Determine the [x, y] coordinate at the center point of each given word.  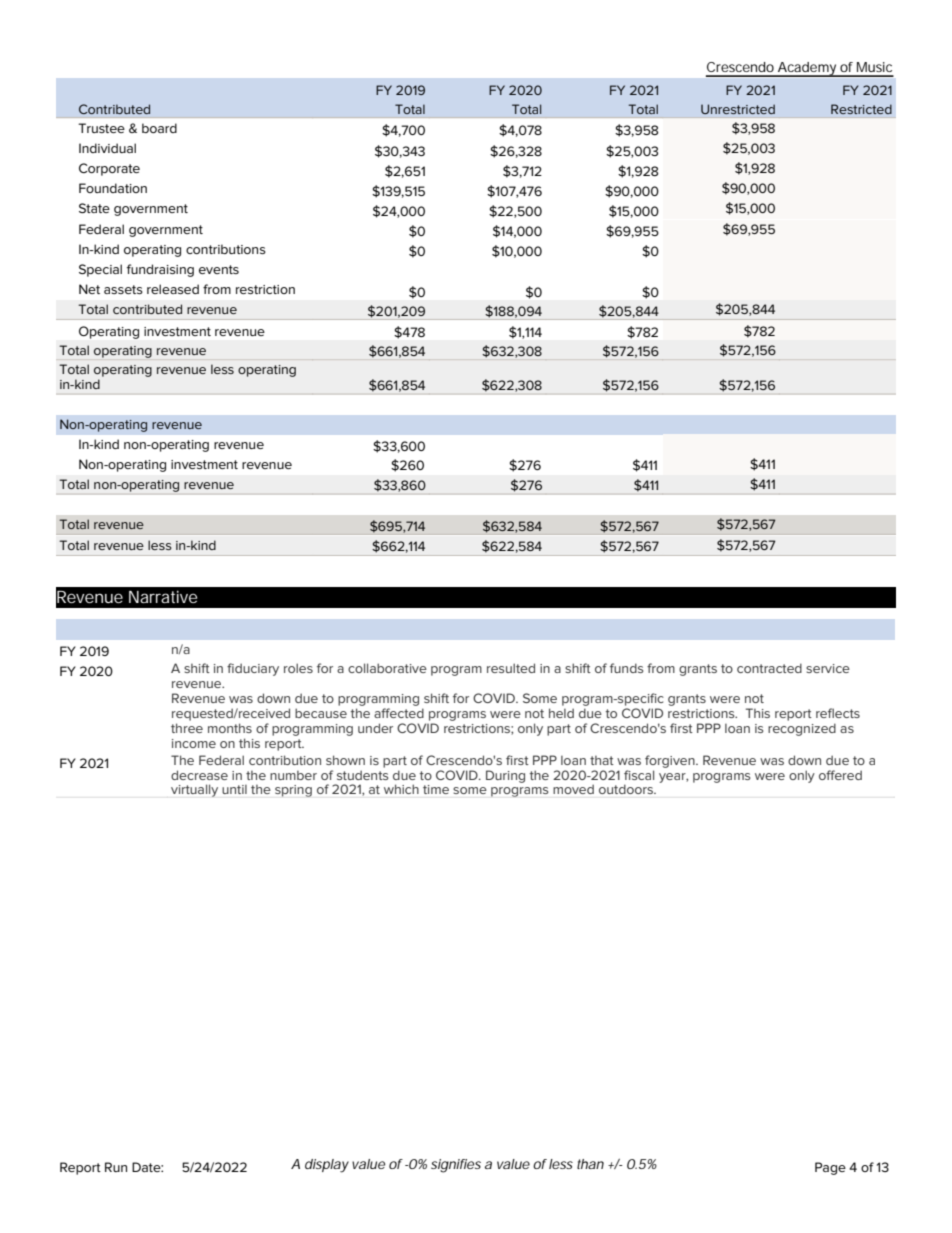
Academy [807, 69]
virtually [194, 790]
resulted [511, 668]
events [219, 269]
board [159, 128]
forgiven [671, 761]
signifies [456, 1166]
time [436, 789]
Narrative [163, 596]
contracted [769, 668]
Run [116, 1167]
